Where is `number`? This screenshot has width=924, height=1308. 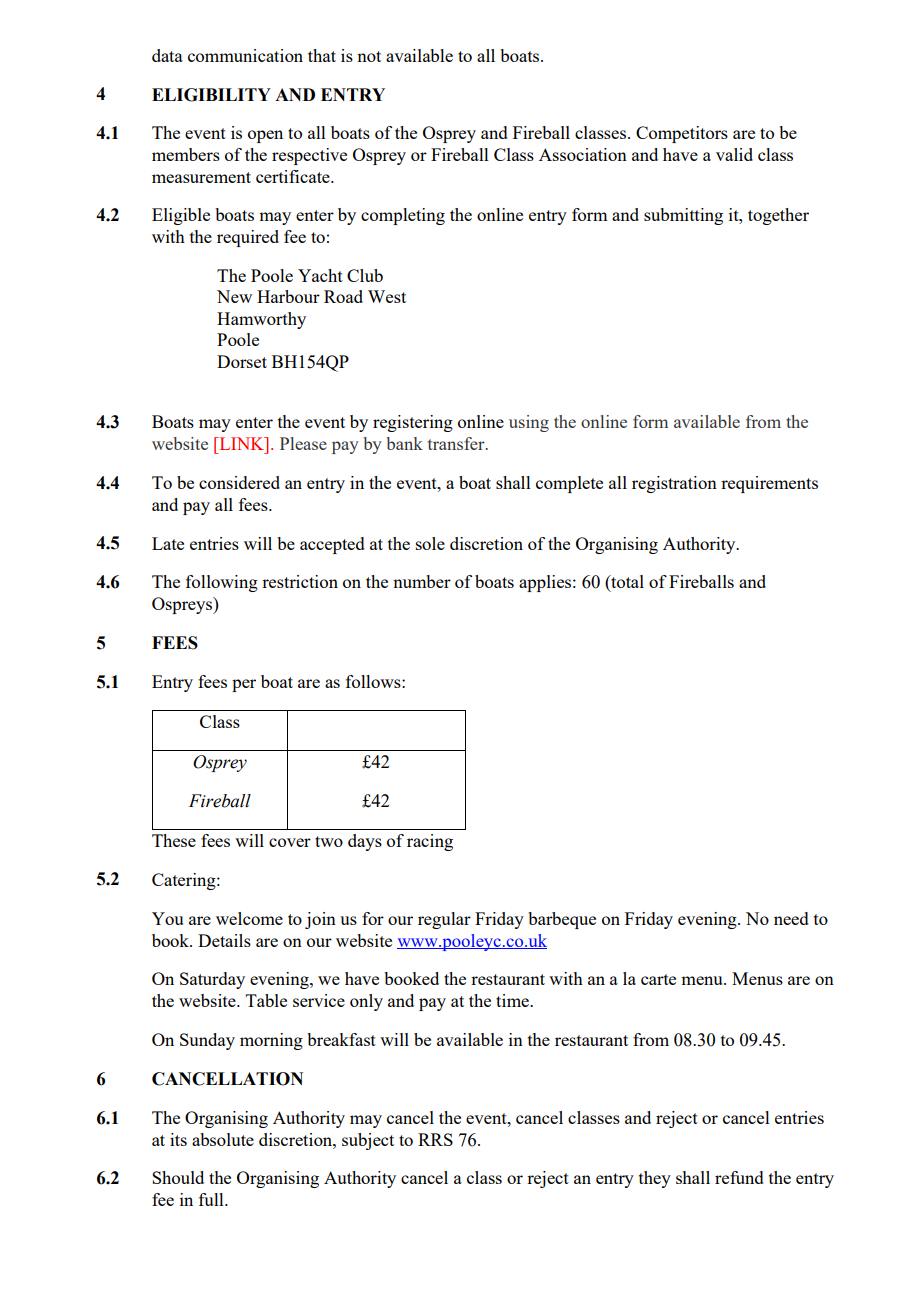 number is located at coordinates (422, 581).
